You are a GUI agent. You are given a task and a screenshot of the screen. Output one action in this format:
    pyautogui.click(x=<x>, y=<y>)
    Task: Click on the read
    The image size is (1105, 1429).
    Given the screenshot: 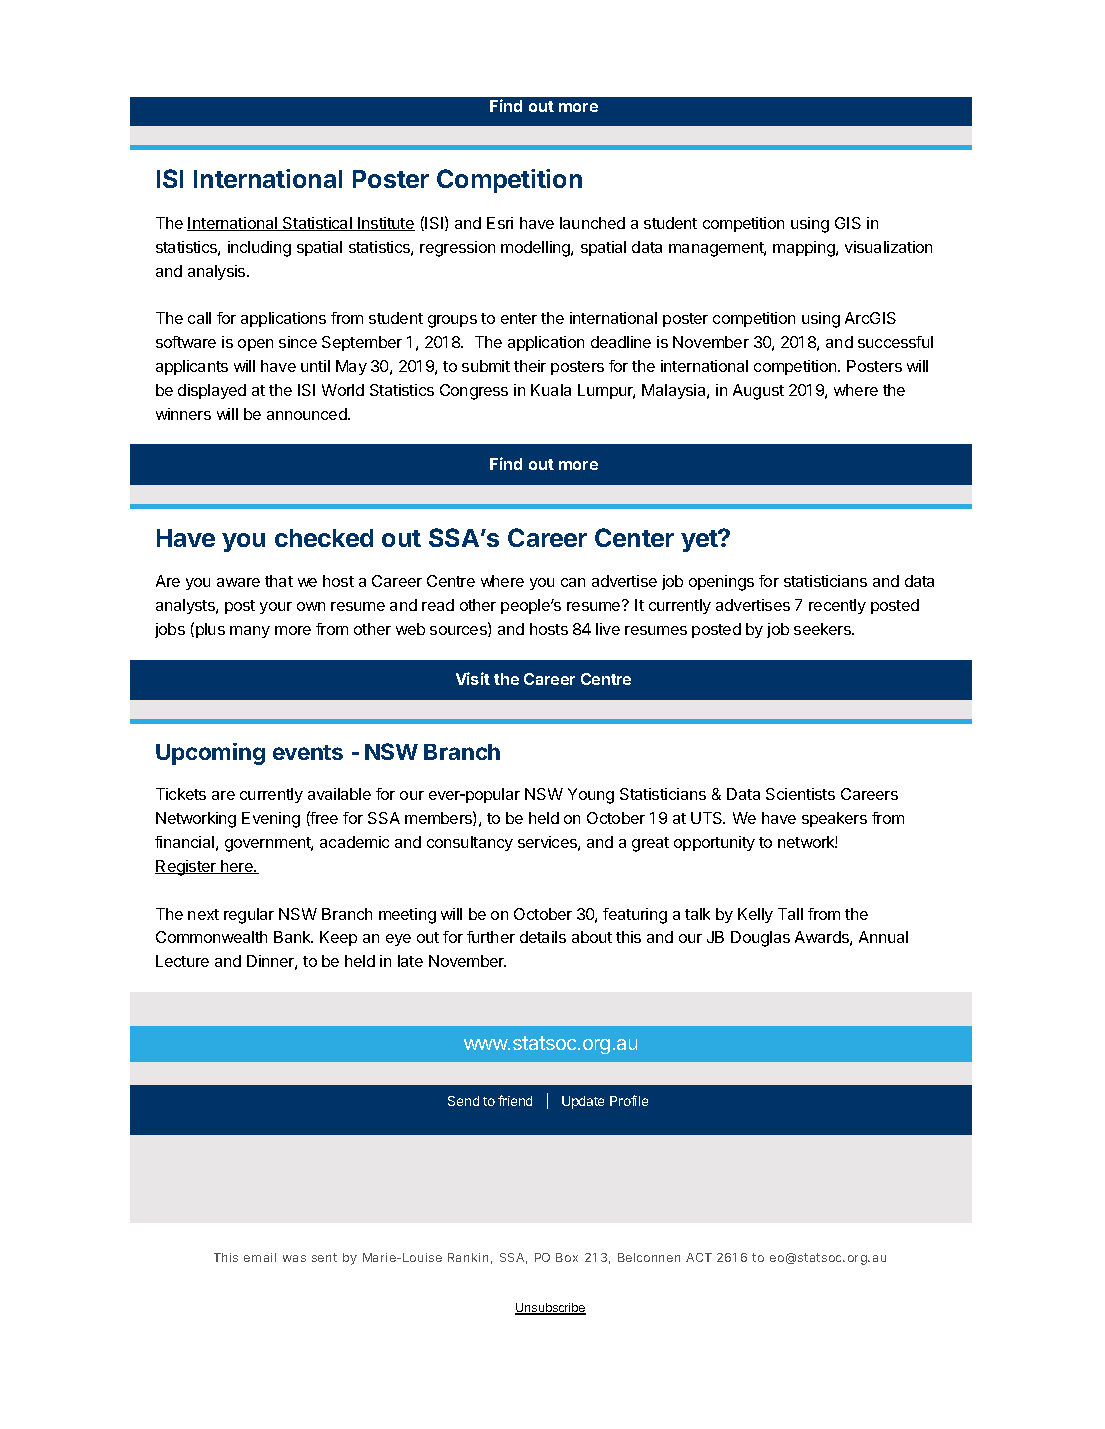 What is the action you would take?
    pyautogui.click(x=438, y=605)
